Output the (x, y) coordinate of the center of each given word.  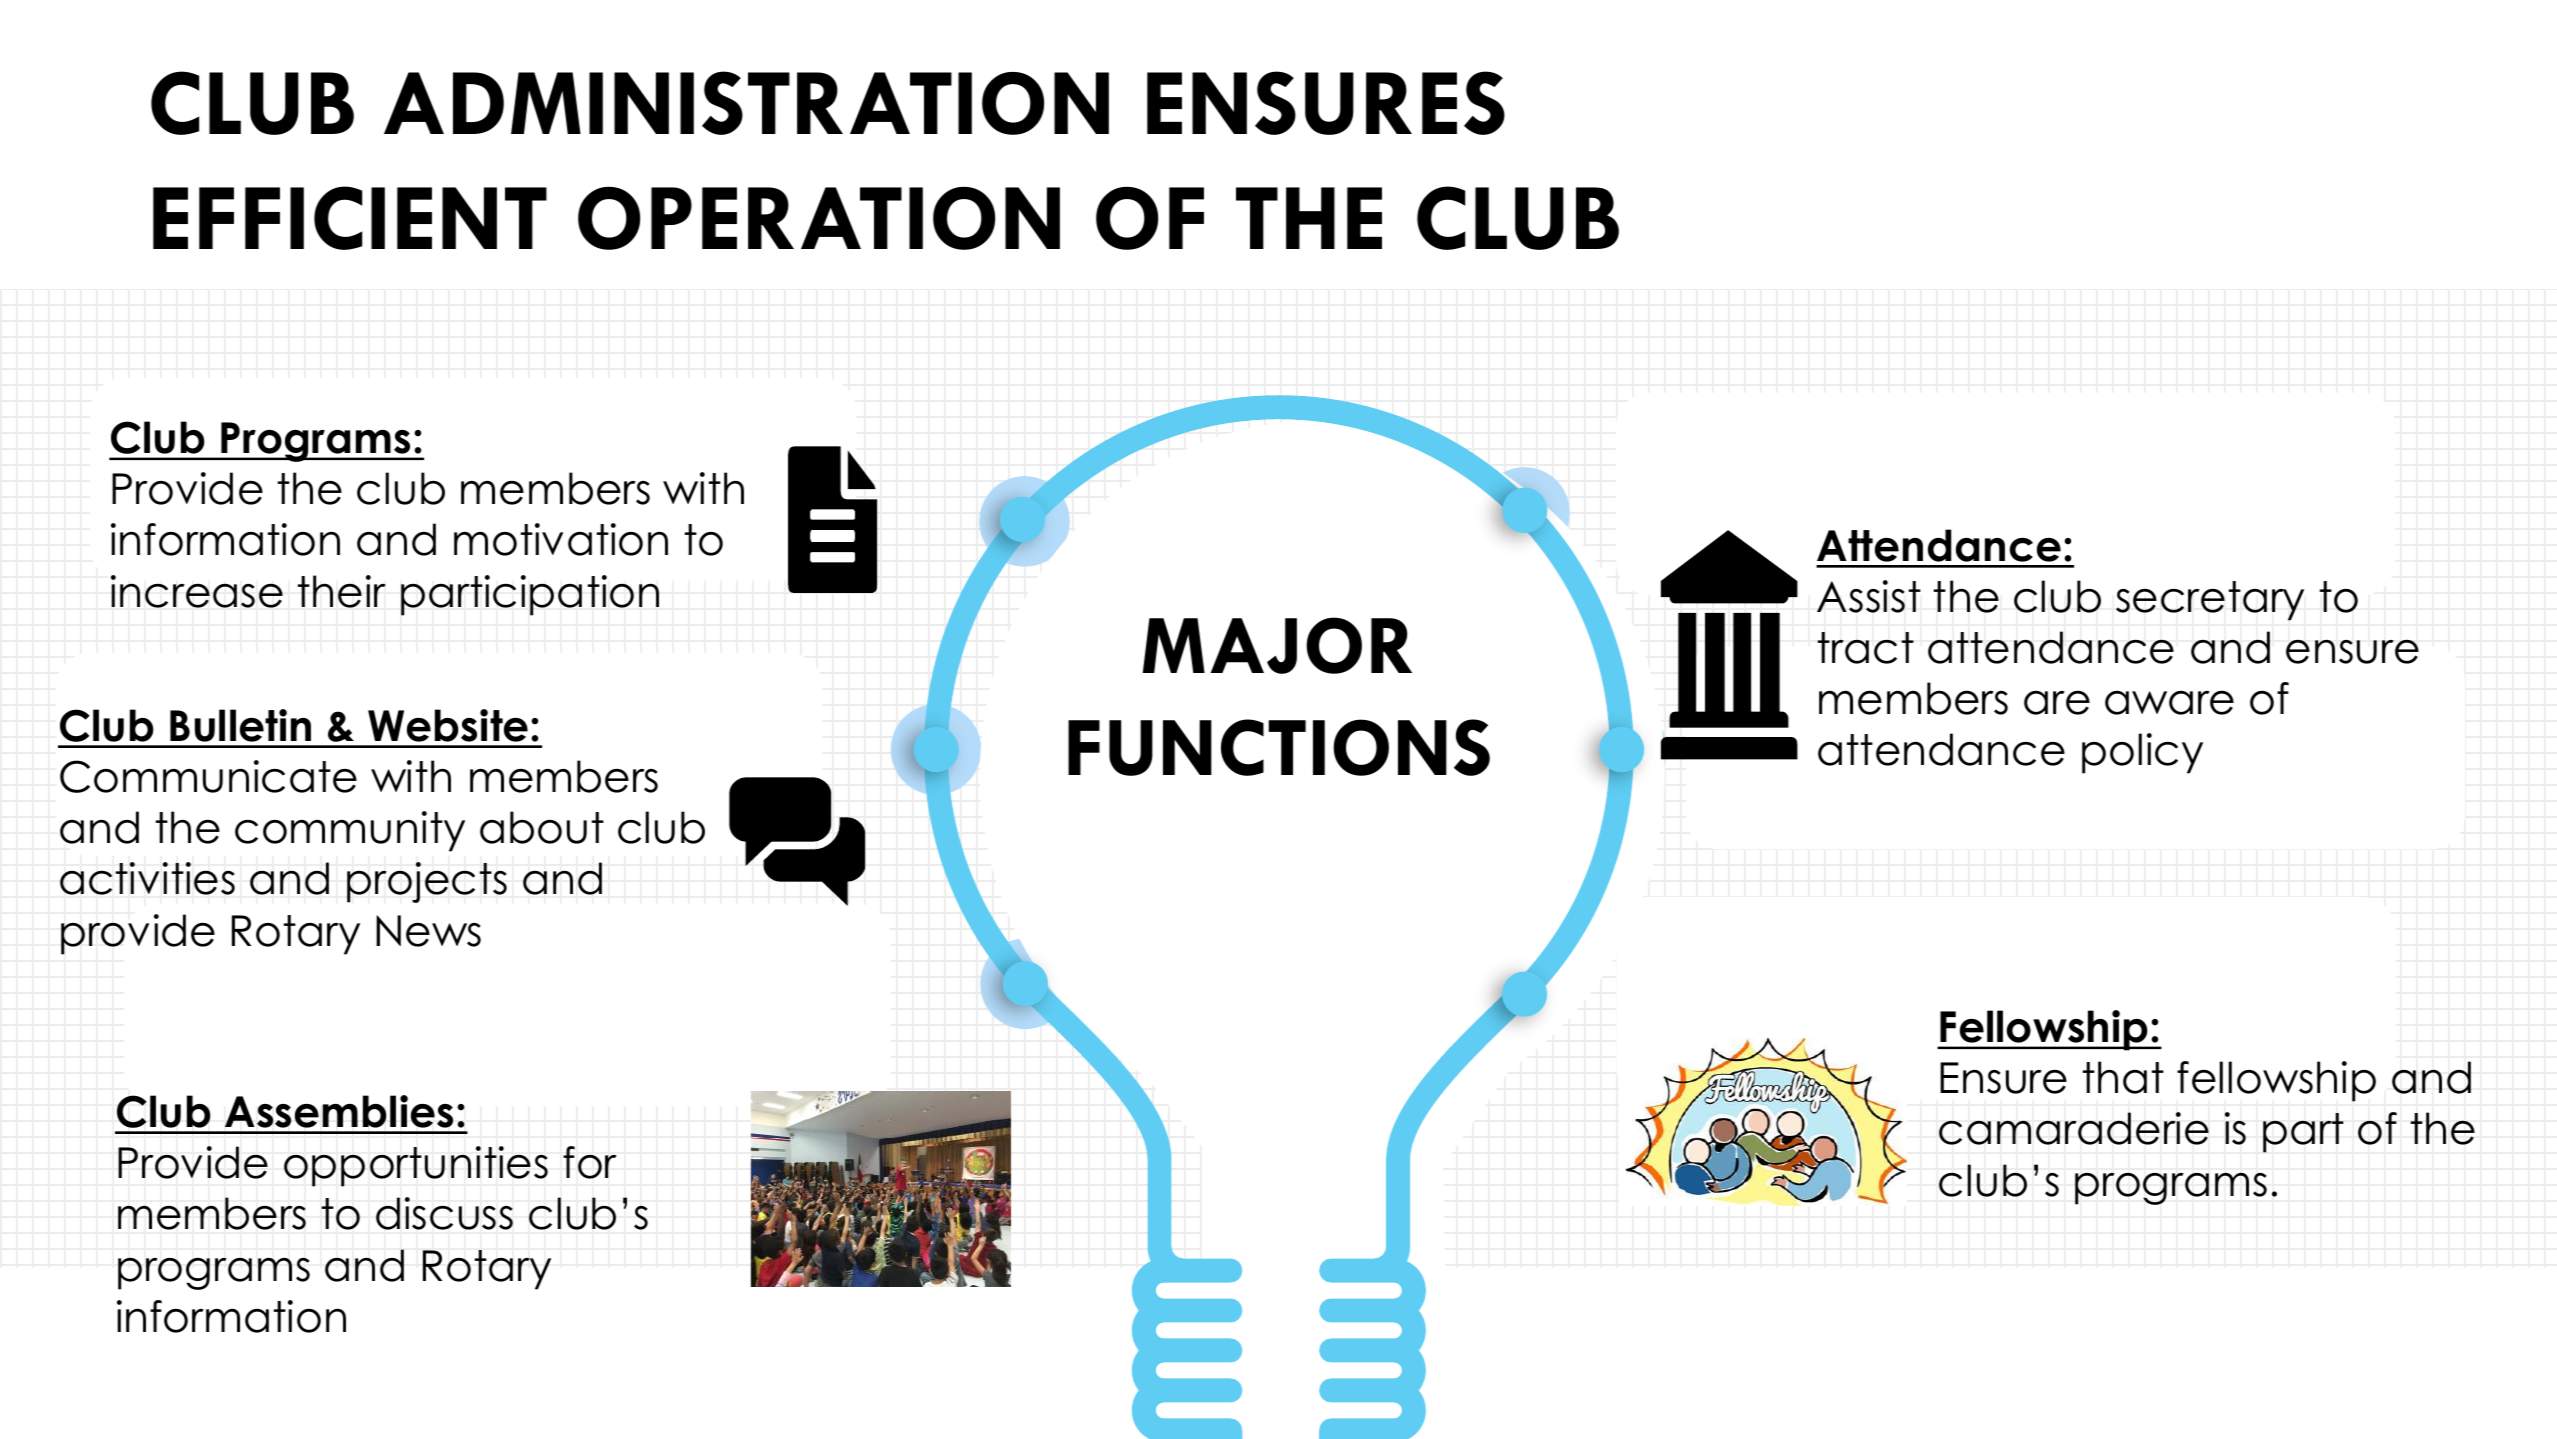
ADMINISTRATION (746, 103)
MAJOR (1277, 645)
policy (2142, 753)
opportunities (416, 1166)
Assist (1869, 596)
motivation (561, 539)
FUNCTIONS (1279, 747)
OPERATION (819, 218)
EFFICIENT (350, 218)
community (350, 831)
